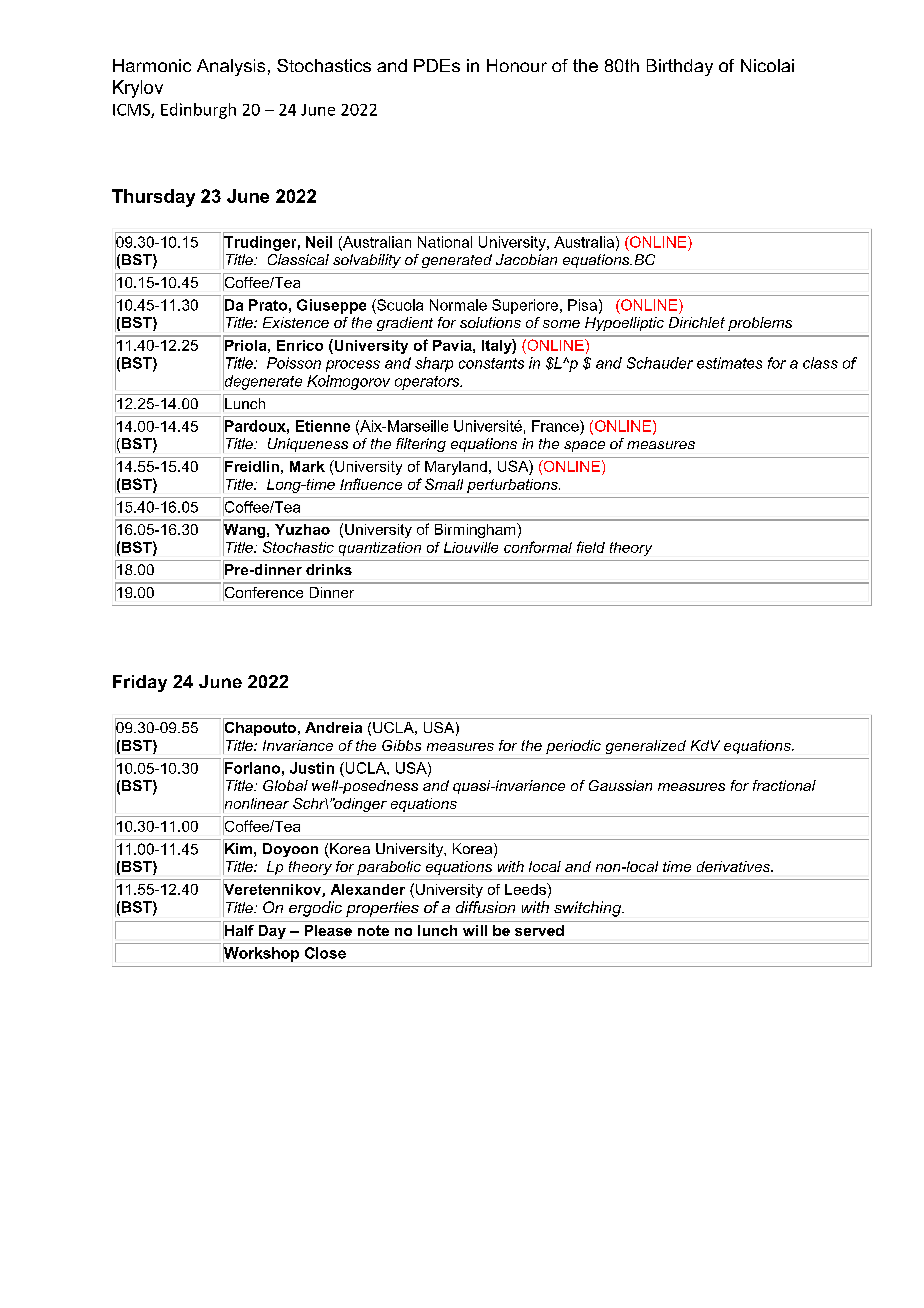  I want to click on field, so click(591, 547).
